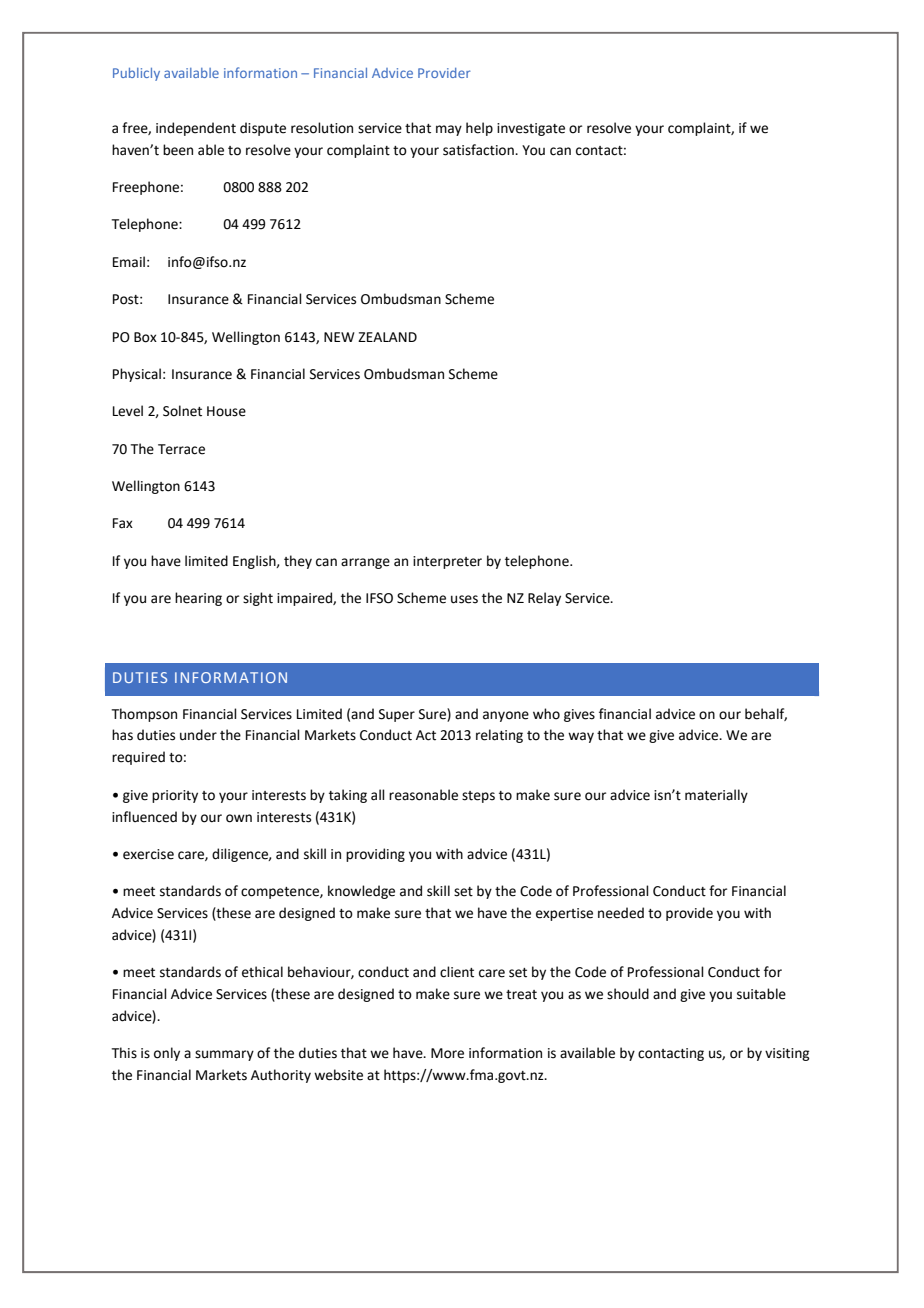 Image resolution: width=924 pixels, height=1308 pixels. I want to click on Terrace, so click(181, 449).
